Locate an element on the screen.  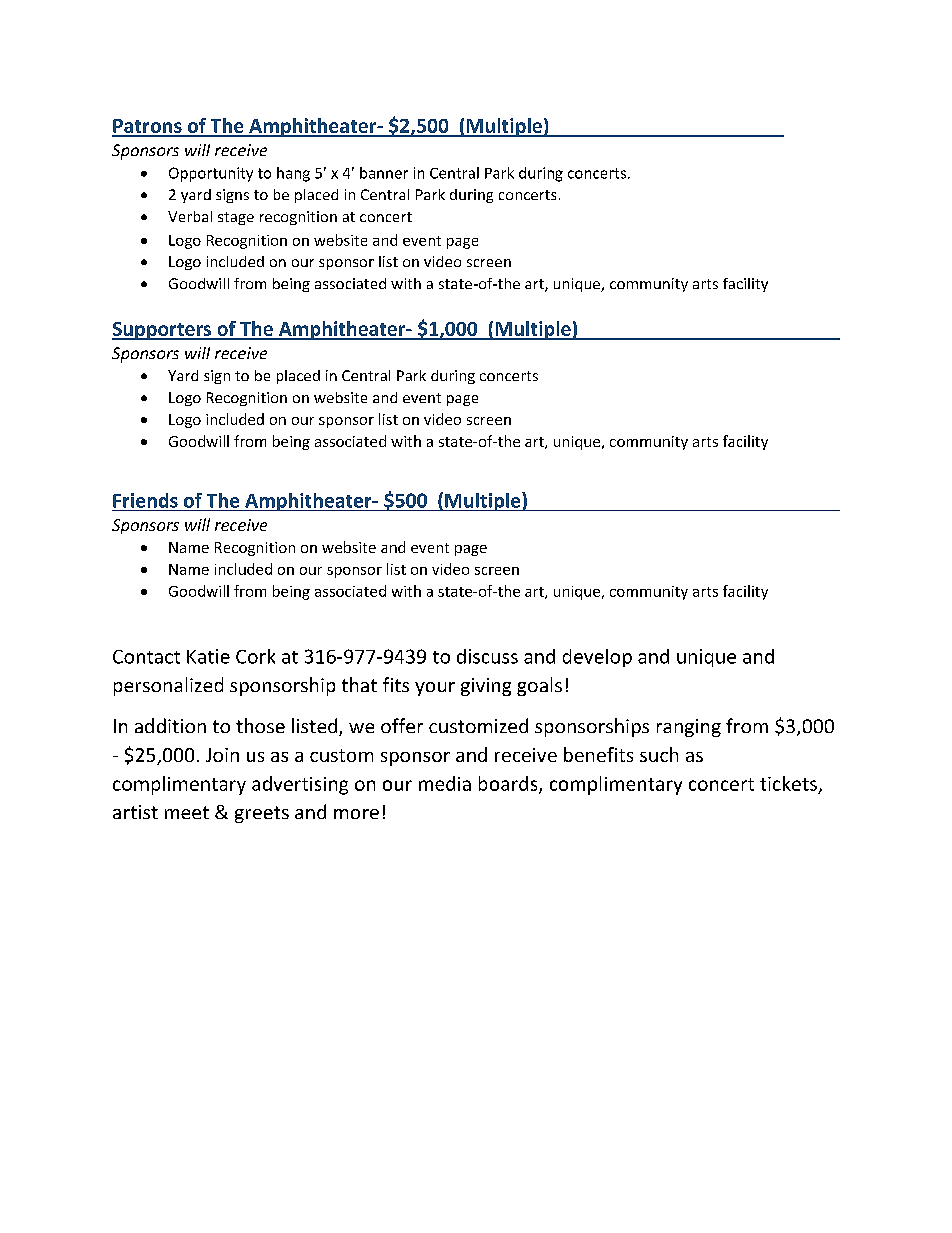
stage is located at coordinates (236, 218).
